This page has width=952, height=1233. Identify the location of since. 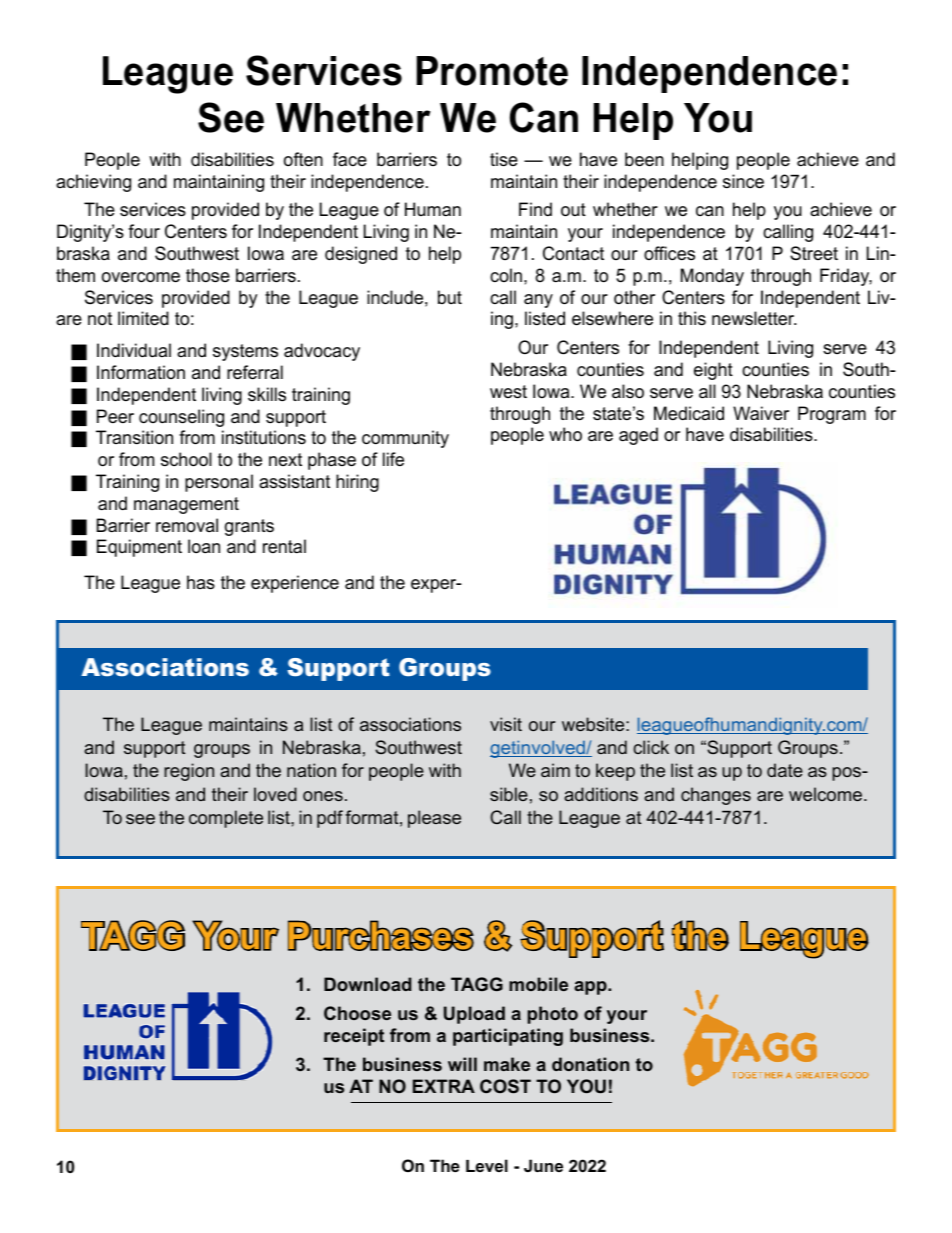
(743, 181).
